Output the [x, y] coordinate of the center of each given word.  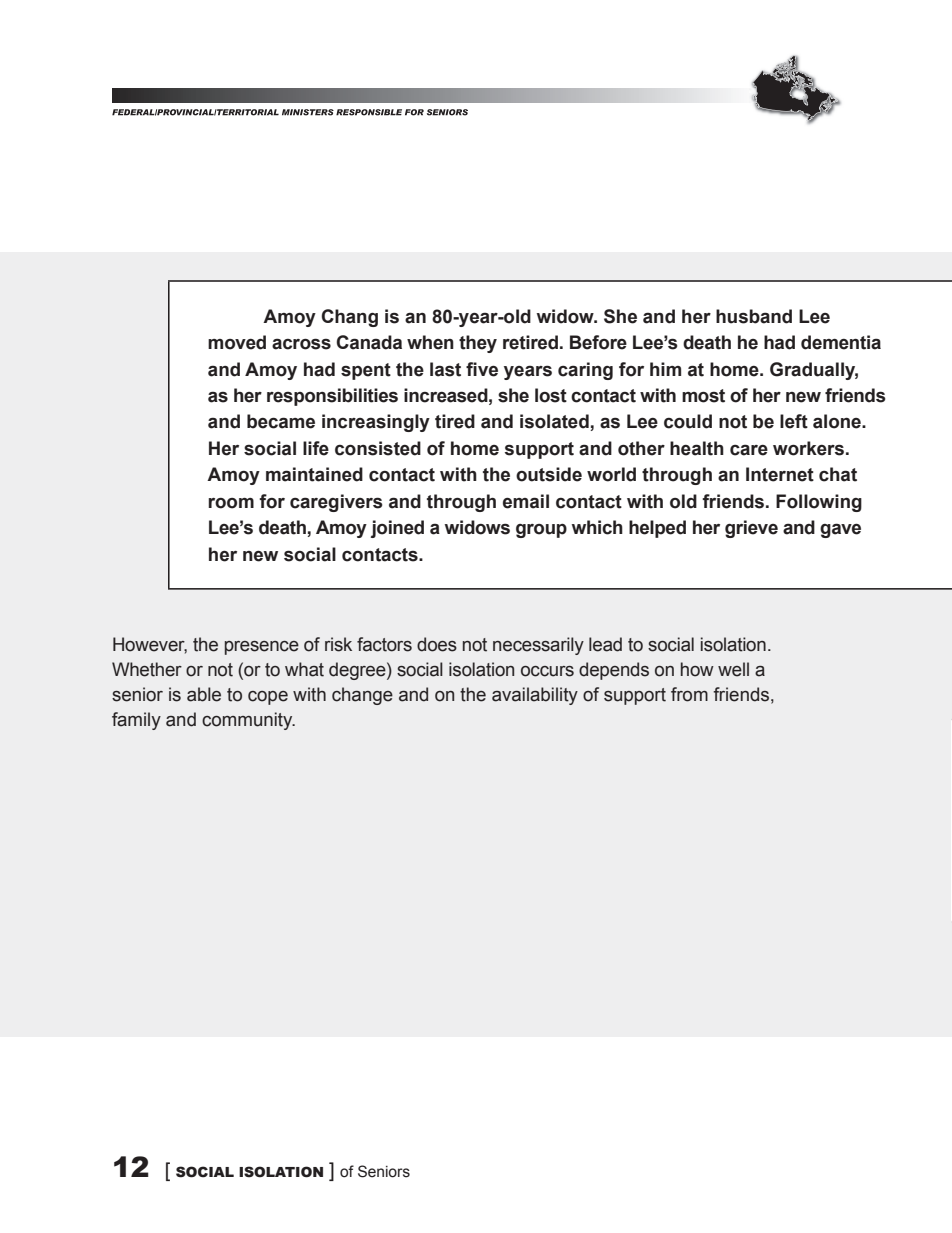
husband [754, 316]
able [204, 694]
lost [551, 395]
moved [237, 342]
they [478, 344]
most [703, 396]
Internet [780, 474]
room [231, 503]
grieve [751, 529]
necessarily [538, 646]
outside [549, 474]
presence [262, 648]
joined [397, 529]
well [733, 669]
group [541, 531]
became [281, 421]
